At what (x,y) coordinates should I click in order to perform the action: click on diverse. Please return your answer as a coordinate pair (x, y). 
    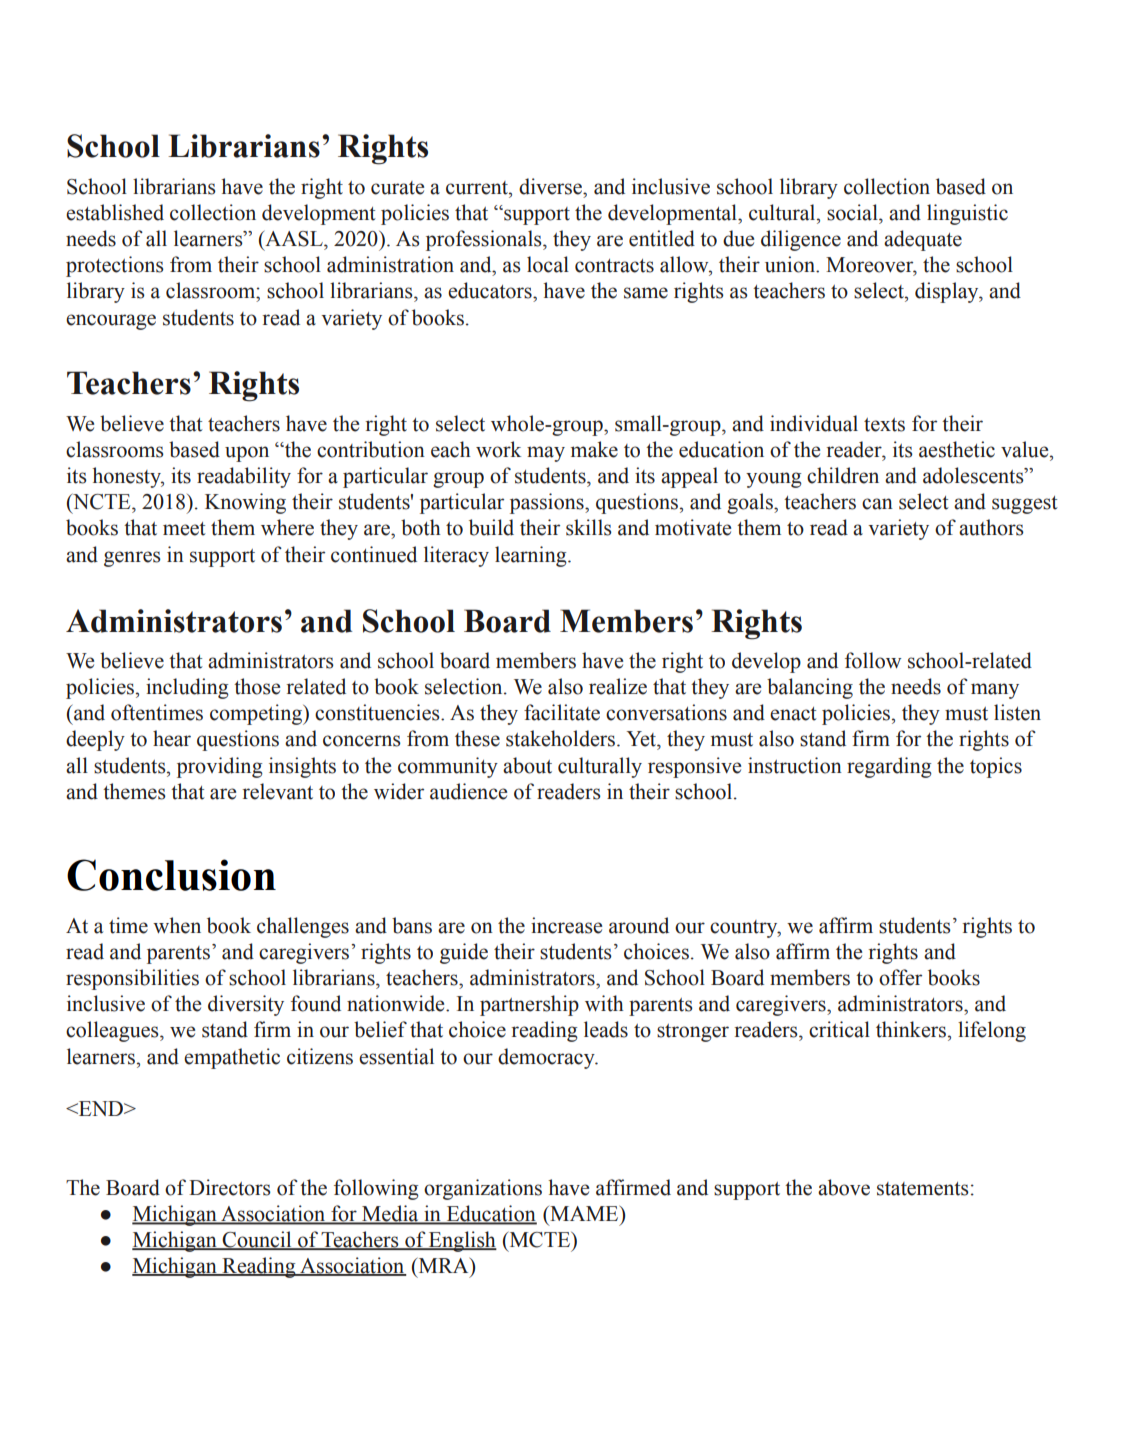
    Looking at the image, I should click on (552, 186).
